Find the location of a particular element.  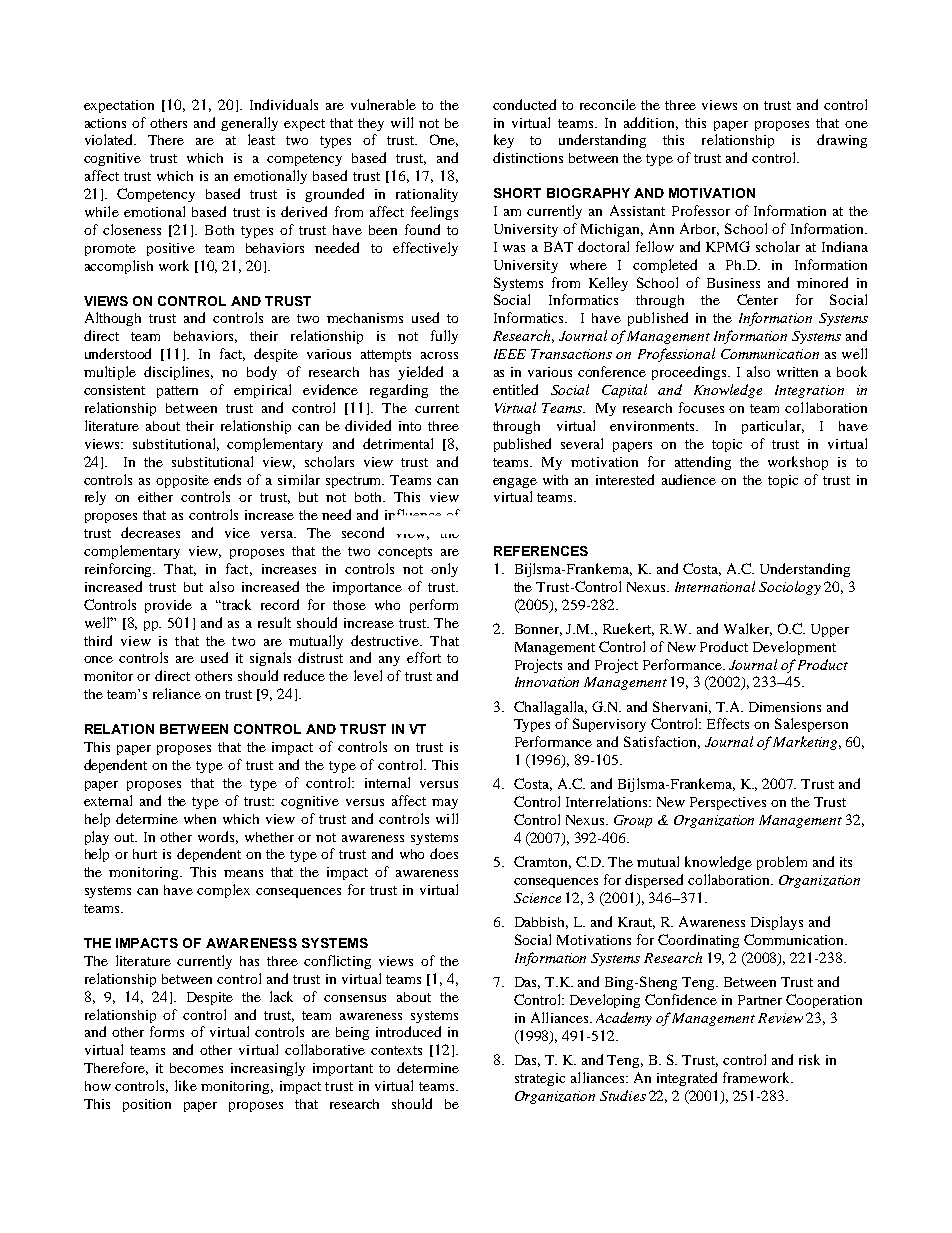

only is located at coordinates (444, 570).
